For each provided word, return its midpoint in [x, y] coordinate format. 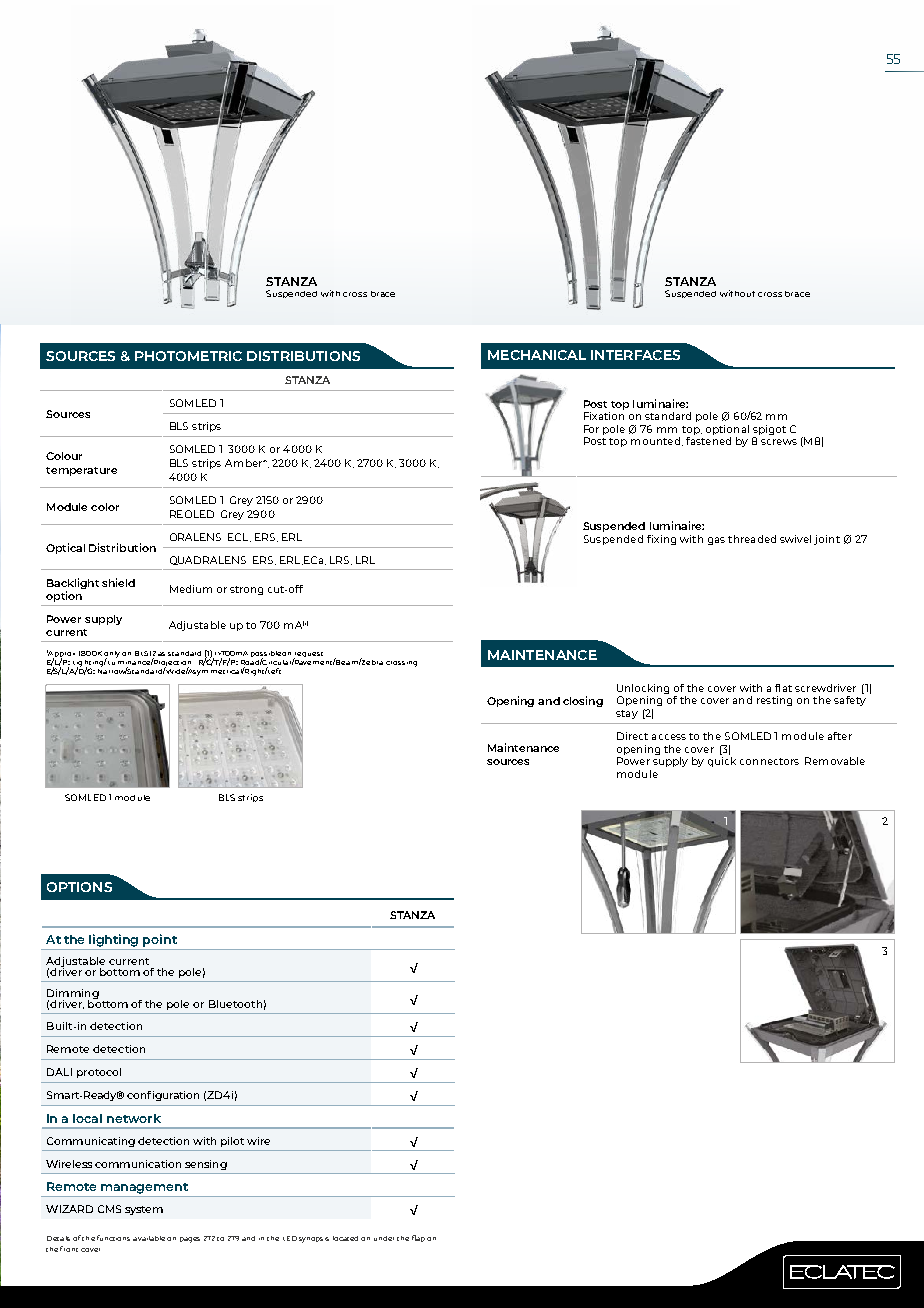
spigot [769, 430]
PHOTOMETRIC [188, 356]
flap [418, 1238]
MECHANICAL [537, 355]
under [384, 1238]
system [144, 1210]
